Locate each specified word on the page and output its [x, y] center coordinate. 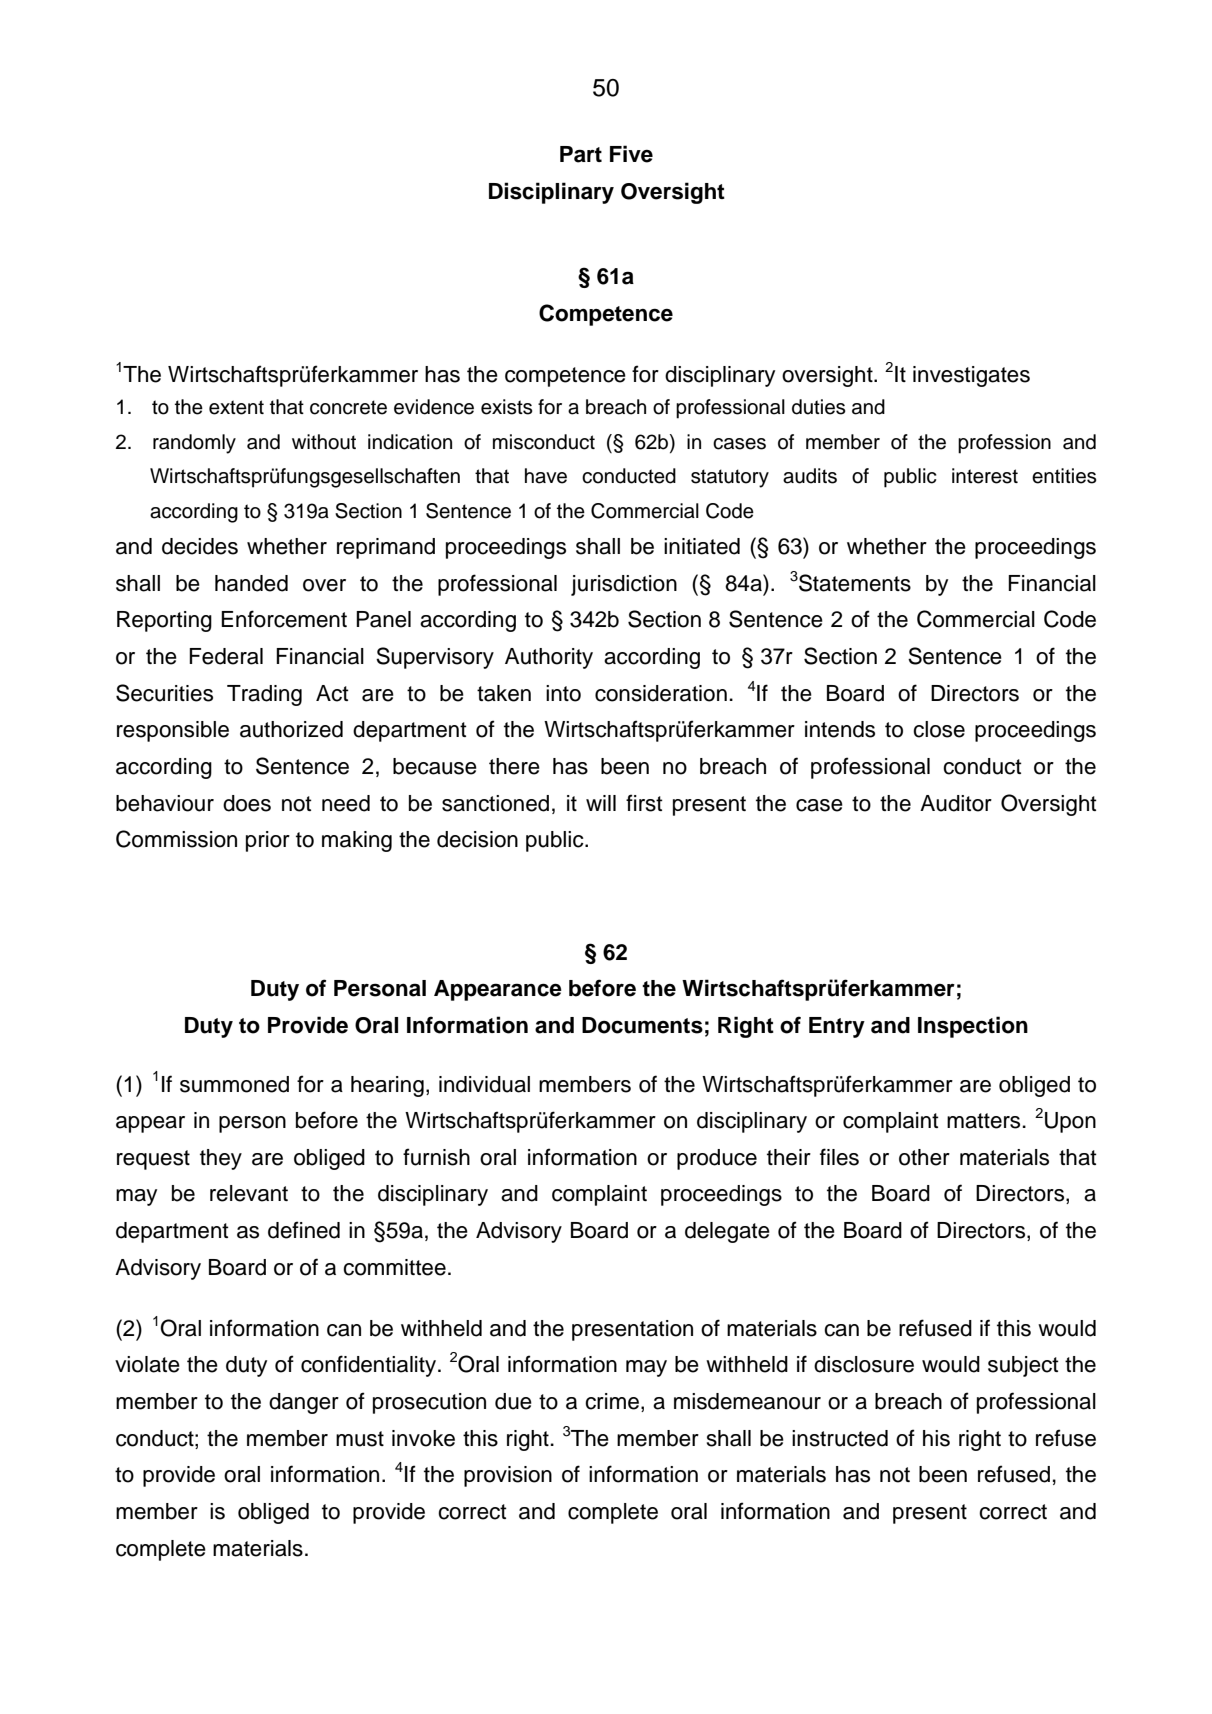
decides [200, 546]
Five [631, 154]
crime [612, 1401]
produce [717, 1159]
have [546, 476]
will [601, 803]
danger [304, 1403]
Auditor [956, 803]
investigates [971, 376]
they [221, 1159]
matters [983, 1121]
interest [985, 476]
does [247, 803]
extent [236, 407]
